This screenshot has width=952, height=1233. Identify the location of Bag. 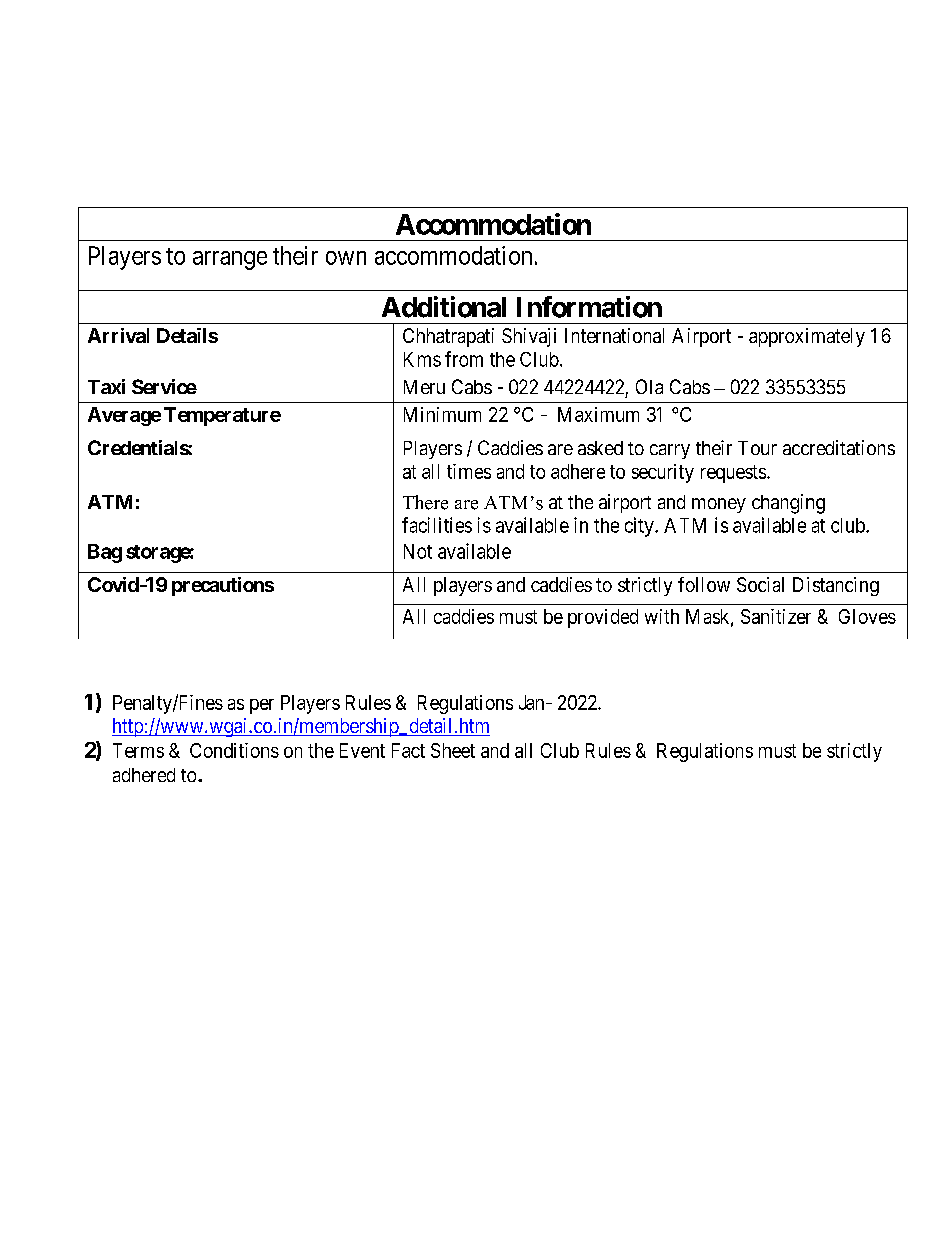
(105, 553).
